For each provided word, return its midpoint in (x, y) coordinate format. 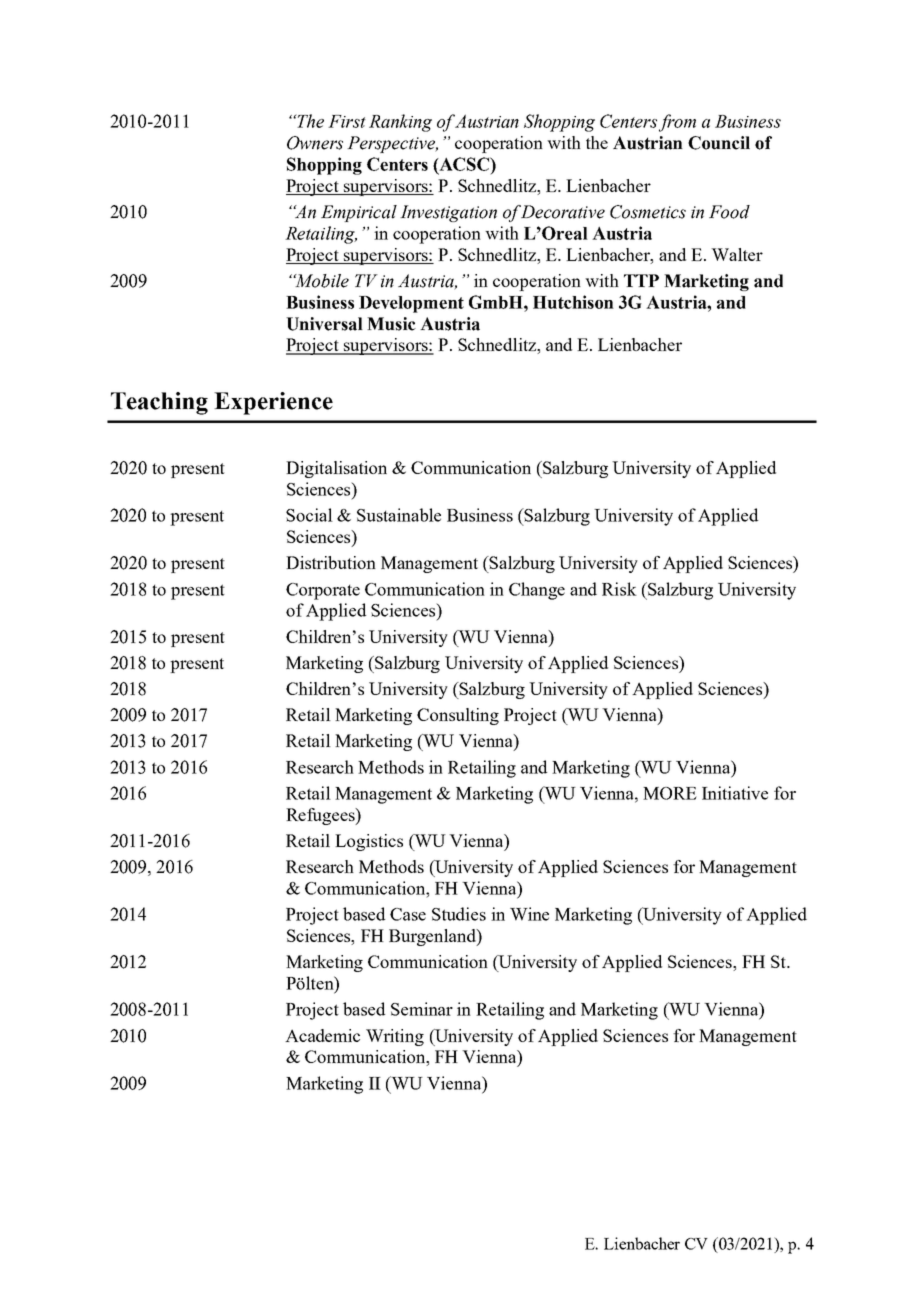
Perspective (392, 144)
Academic (322, 1035)
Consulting (458, 716)
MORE (670, 793)
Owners (315, 143)
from (677, 123)
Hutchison (573, 302)
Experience (273, 403)
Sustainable (399, 515)
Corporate (323, 591)
